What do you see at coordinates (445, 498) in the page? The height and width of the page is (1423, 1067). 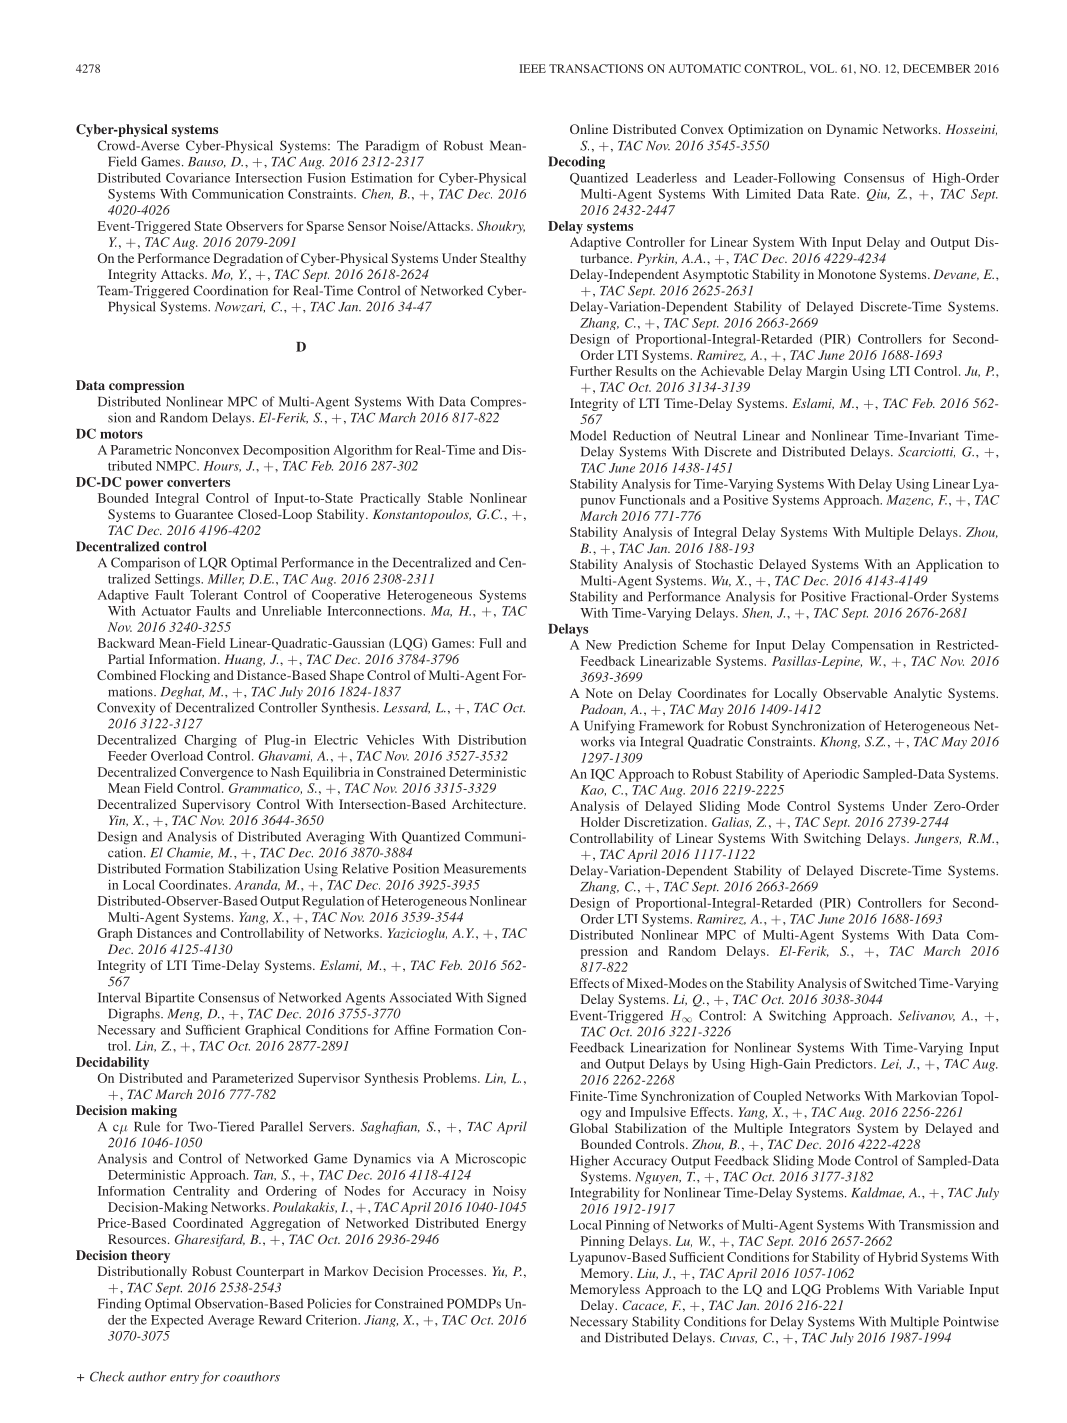 I see `Stable` at bounding box center [445, 498].
